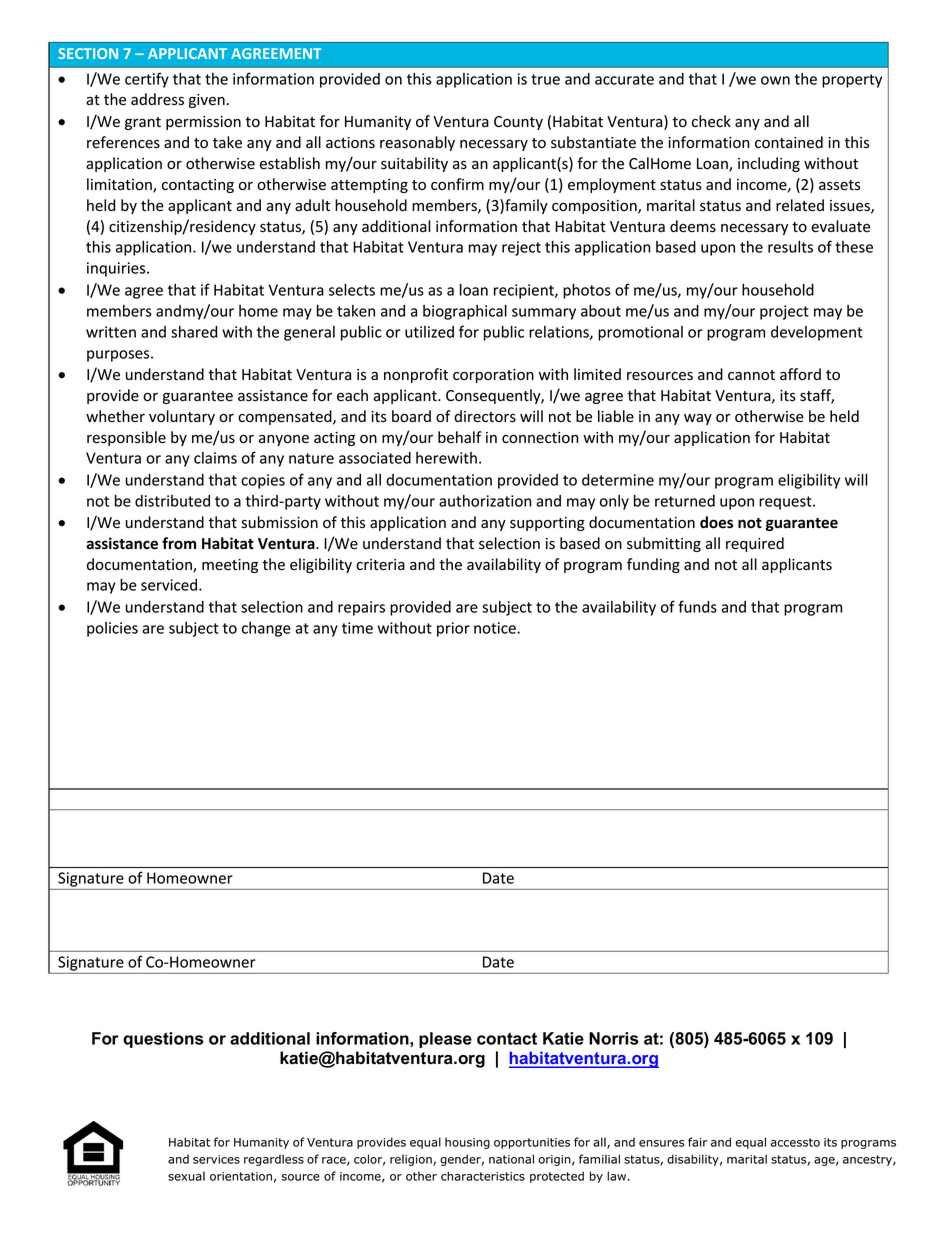 This page has height=1233, width=952. I want to click on funds, so click(697, 606).
